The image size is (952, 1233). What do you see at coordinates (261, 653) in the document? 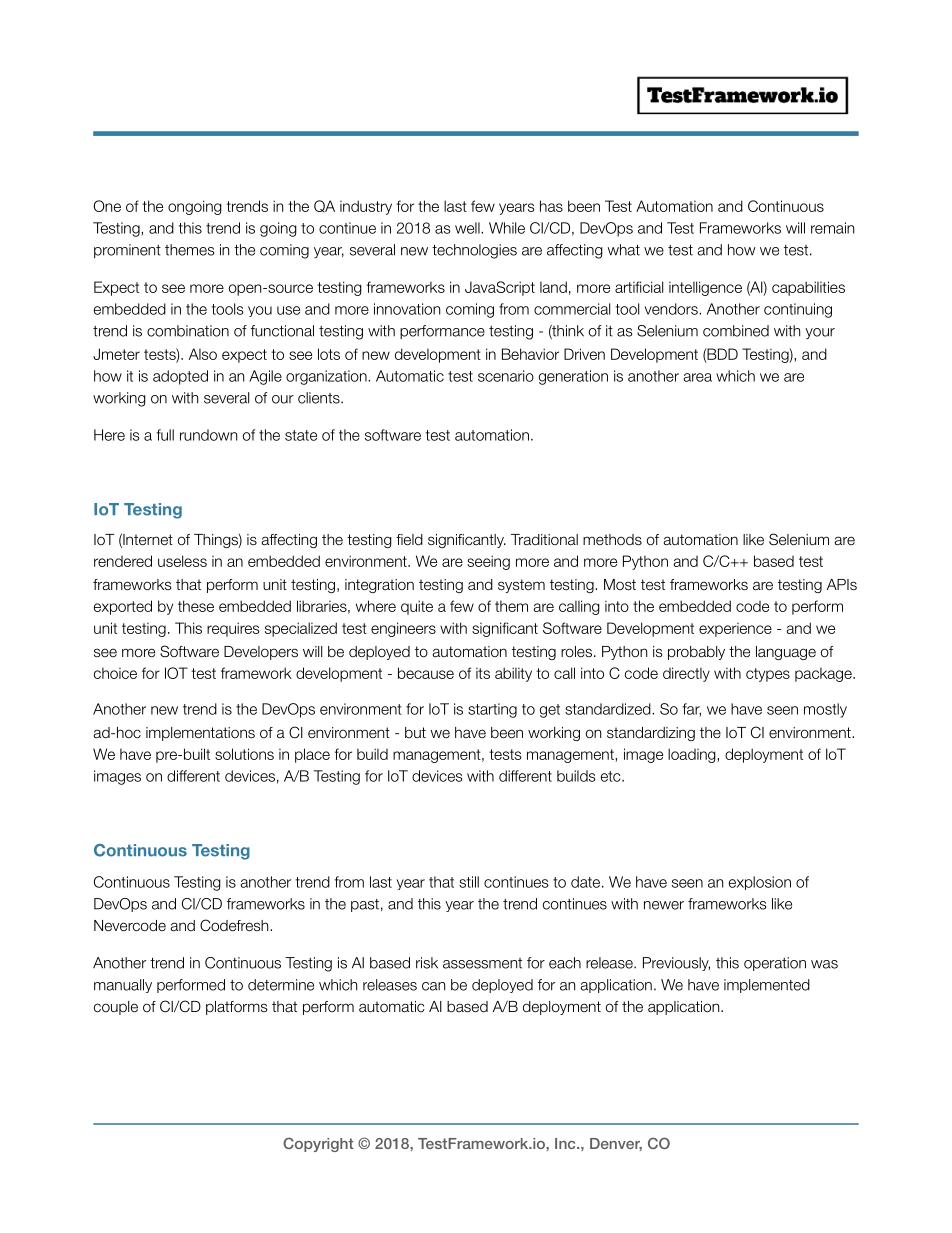
I see `Developers` at bounding box center [261, 653].
